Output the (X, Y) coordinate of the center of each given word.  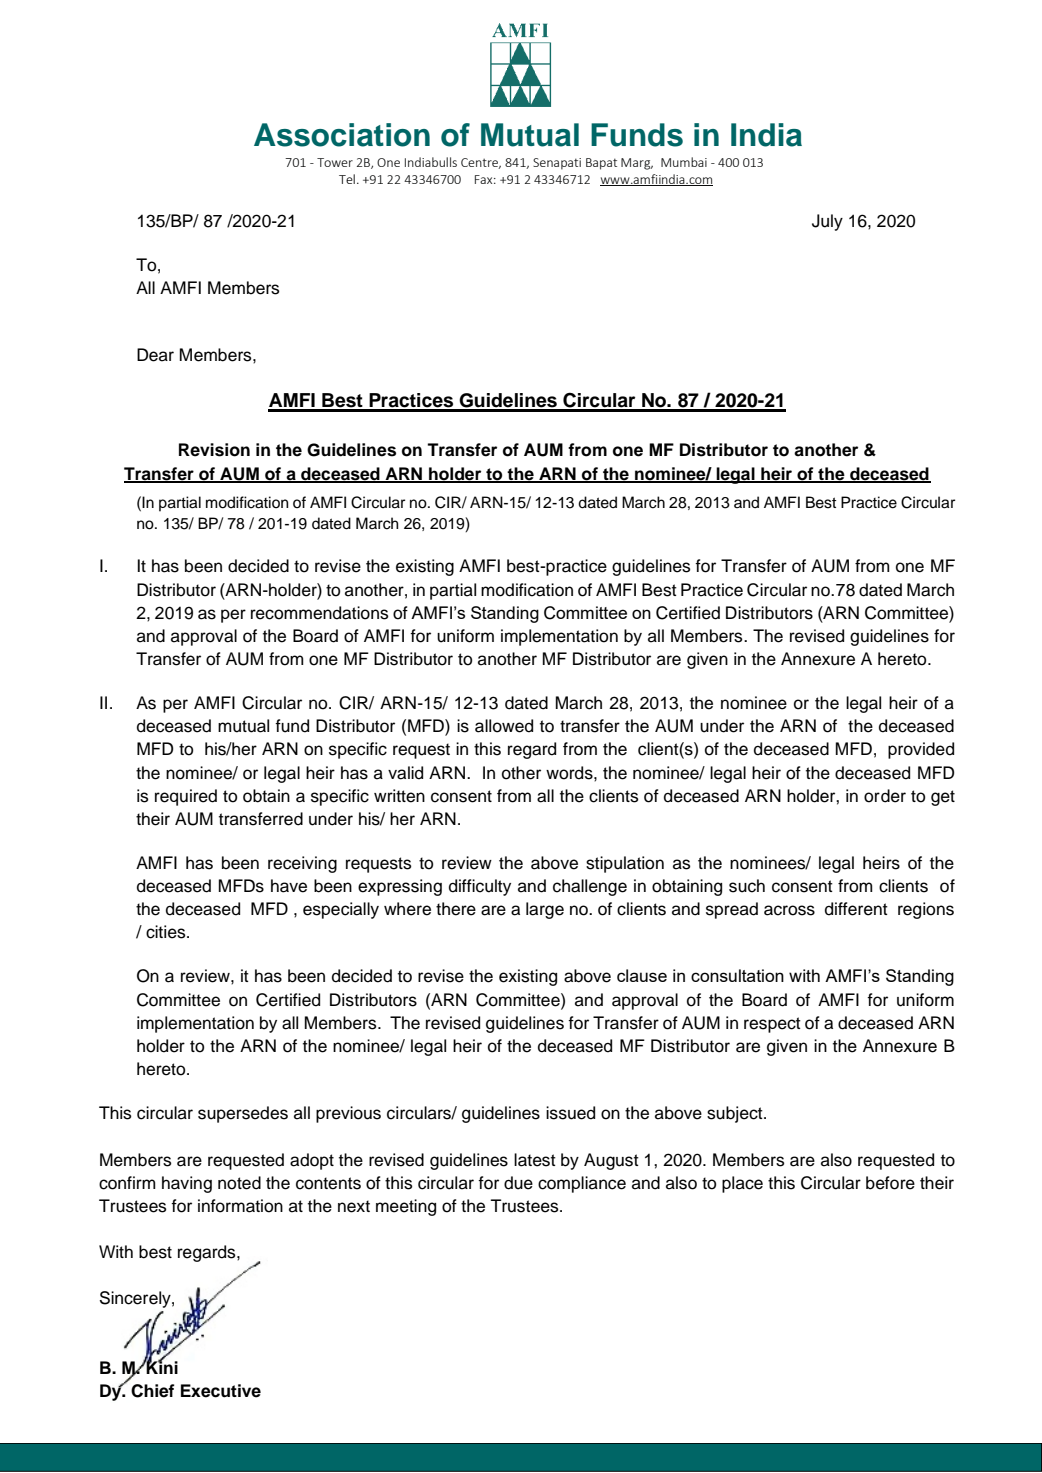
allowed (504, 726)
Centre (481, 163)
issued (570, 1113)
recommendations (319, 613)
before (890, 1183)
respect (772, 1025)
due (518, 1183)
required (186, 797)
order (885, 796)
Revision (214, 450)
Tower (335, 162)
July (827, 222)
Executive (221, 1391)
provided (921, 750)
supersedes (243, 1114)
